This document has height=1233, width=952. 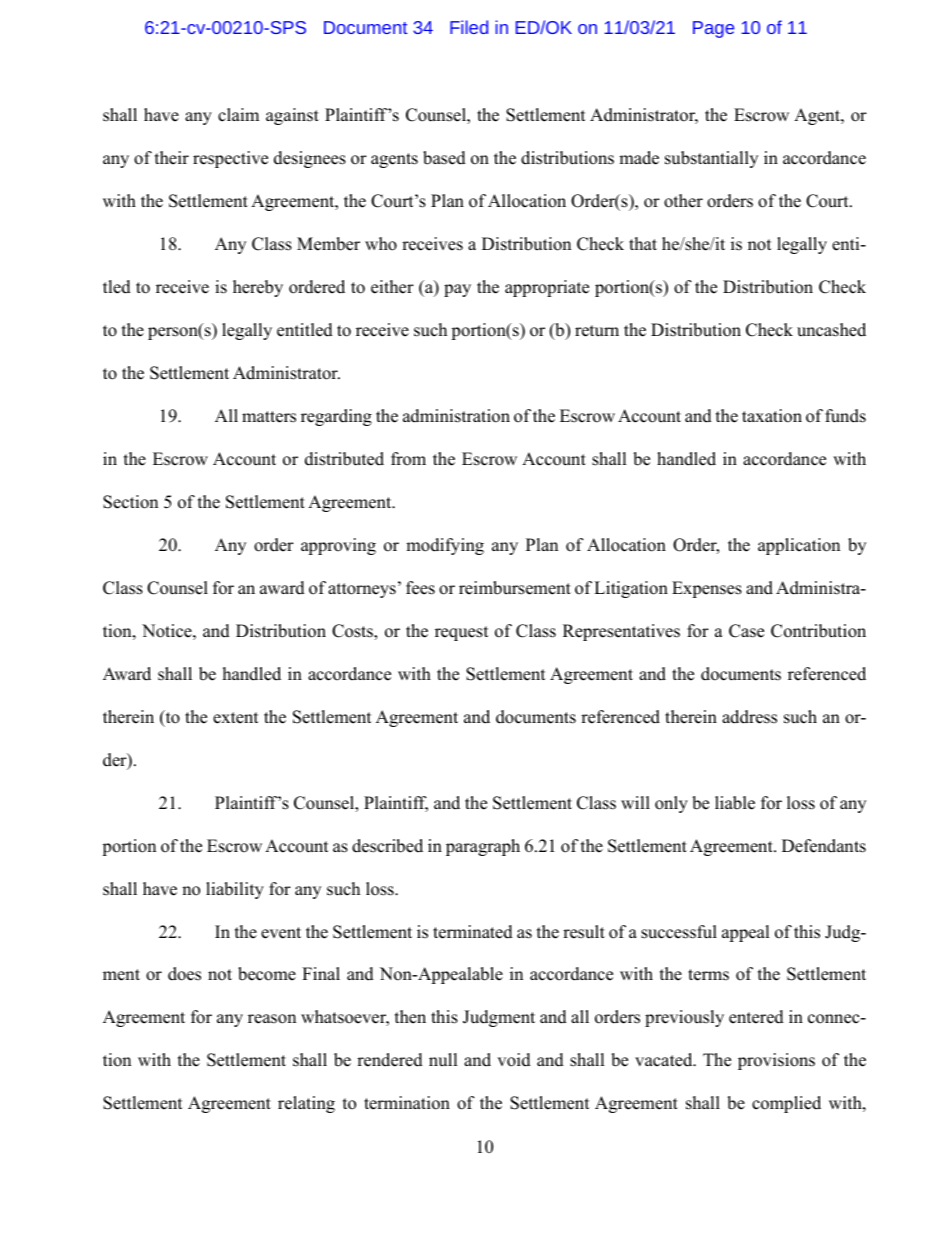 What do you see at coordinates (713, 29) in the document?
I see `Page` at bounding box center [713, 29].
